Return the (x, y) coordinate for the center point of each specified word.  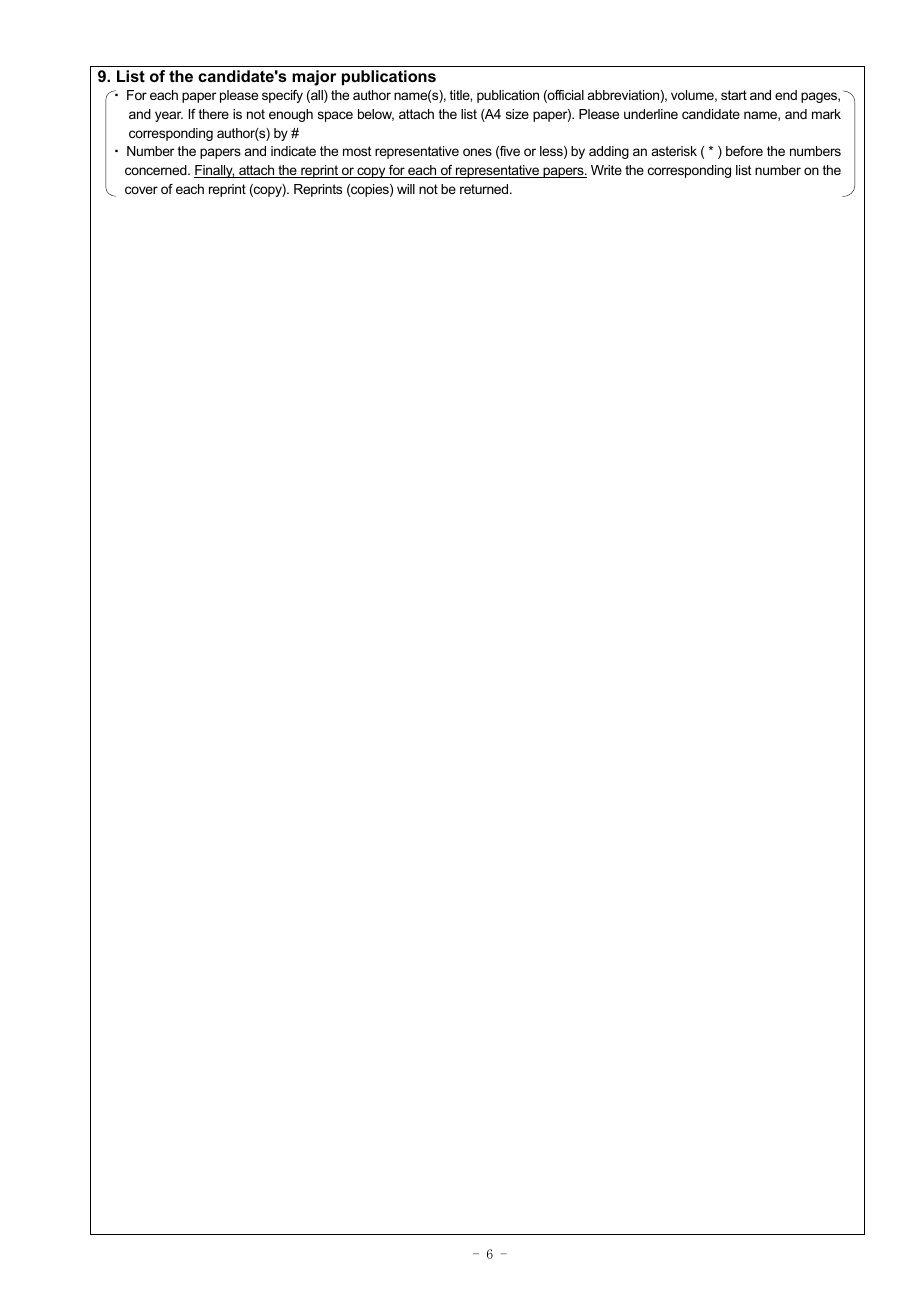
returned (485, 189)
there (214, 114)
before (744, 151)
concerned (157, 170)
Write (606, 170)
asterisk (674, 151)
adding (609, 152)
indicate (293, 151)
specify (282, 96)
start (734, 95)
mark (826, 114)
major (314, 78)
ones (477, 152)
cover (141, 190)
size (517, 114)
